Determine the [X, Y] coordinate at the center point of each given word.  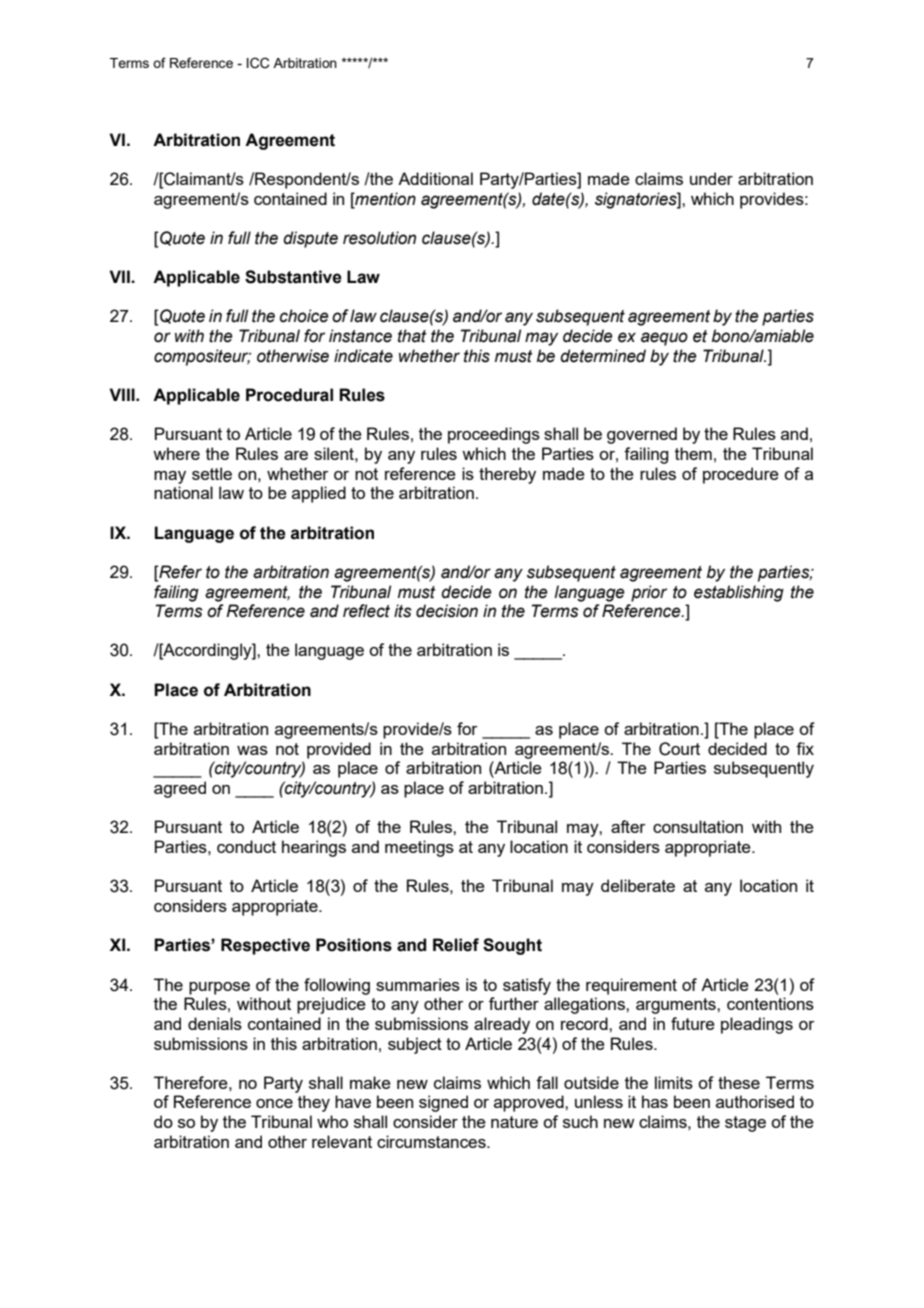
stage [745, 1124]
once [274, 1103]
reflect [366, 611]
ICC [258, 63]
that [412, 336]
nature [514, 1122]
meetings [419, 848]
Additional [435, 178]
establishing [739, 593]
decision [447, 611]
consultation [698, 826]
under [711, 178]
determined [603, 356]
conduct [246, 846]
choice [304, 316]
